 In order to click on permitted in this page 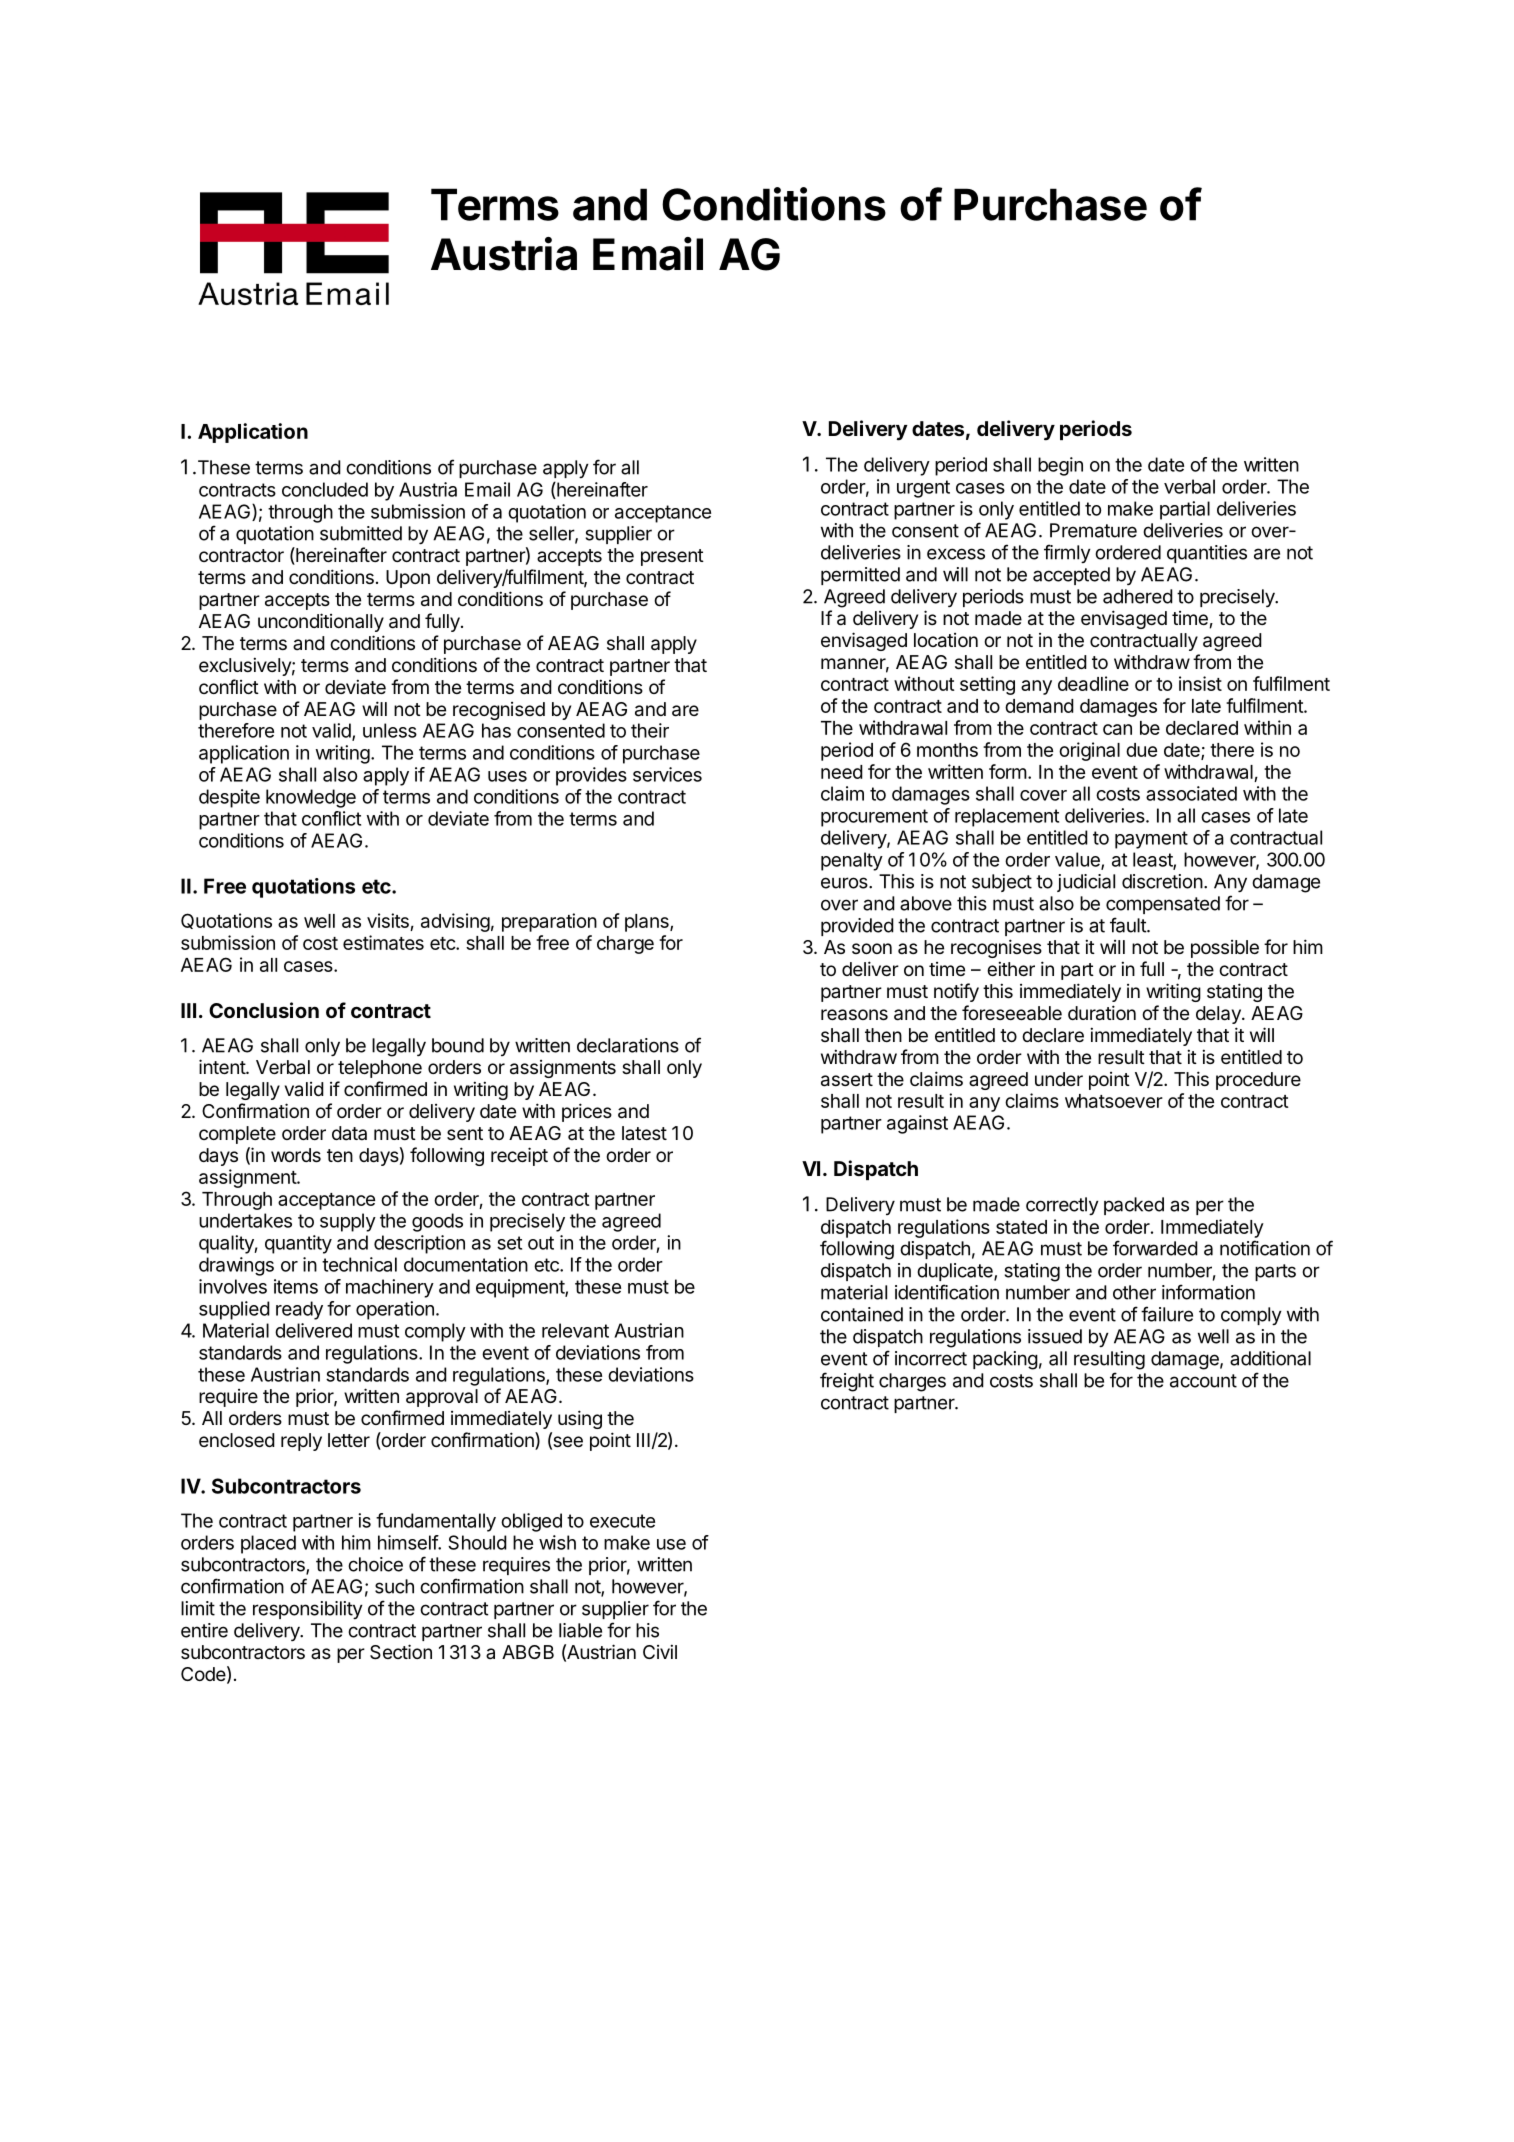, I will do `click(860, 576)`.
